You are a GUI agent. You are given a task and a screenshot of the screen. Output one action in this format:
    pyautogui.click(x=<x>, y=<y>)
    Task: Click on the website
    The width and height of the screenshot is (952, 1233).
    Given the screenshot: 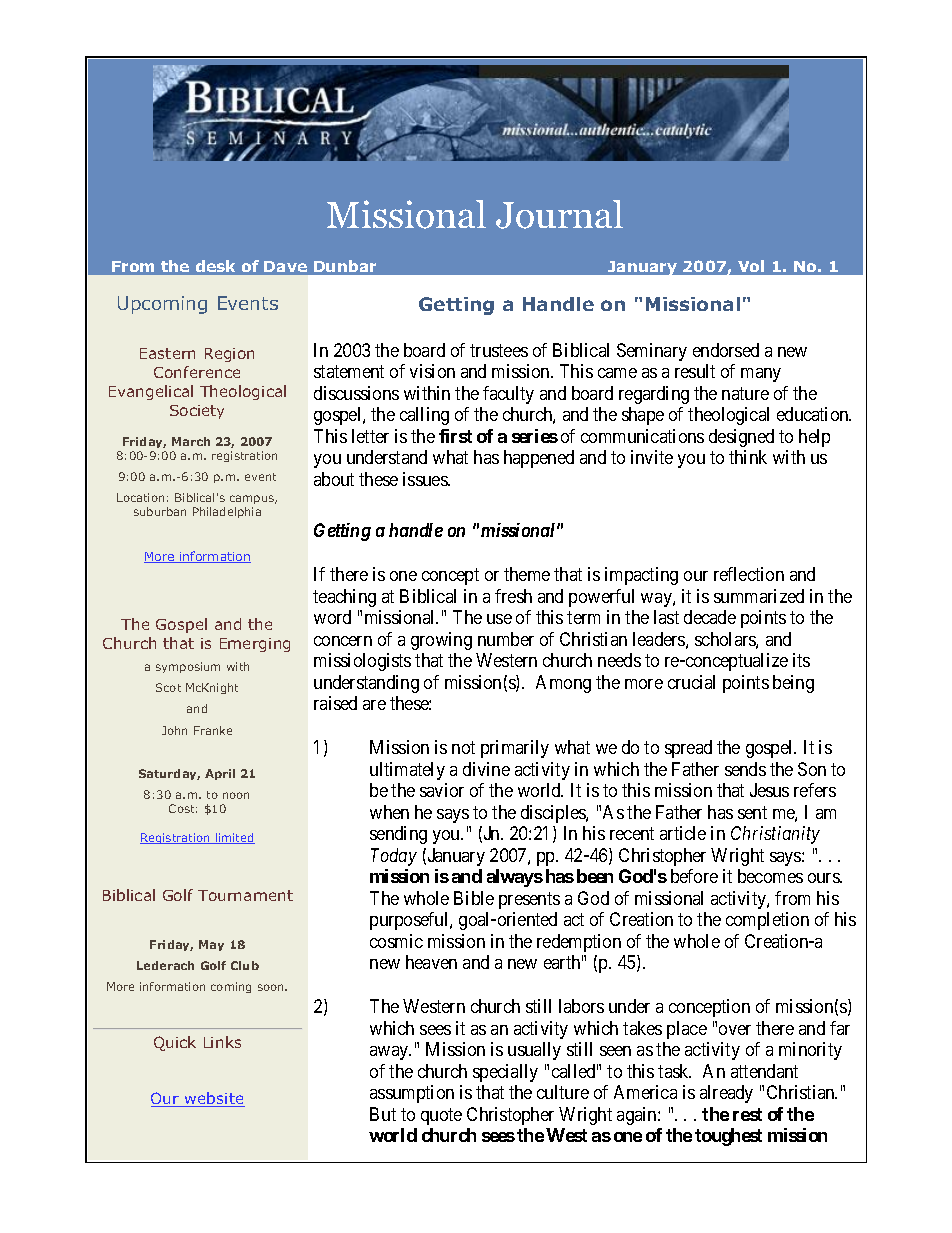 What is the action you would take?
    pyautogui.click(x=214, y=1099)
